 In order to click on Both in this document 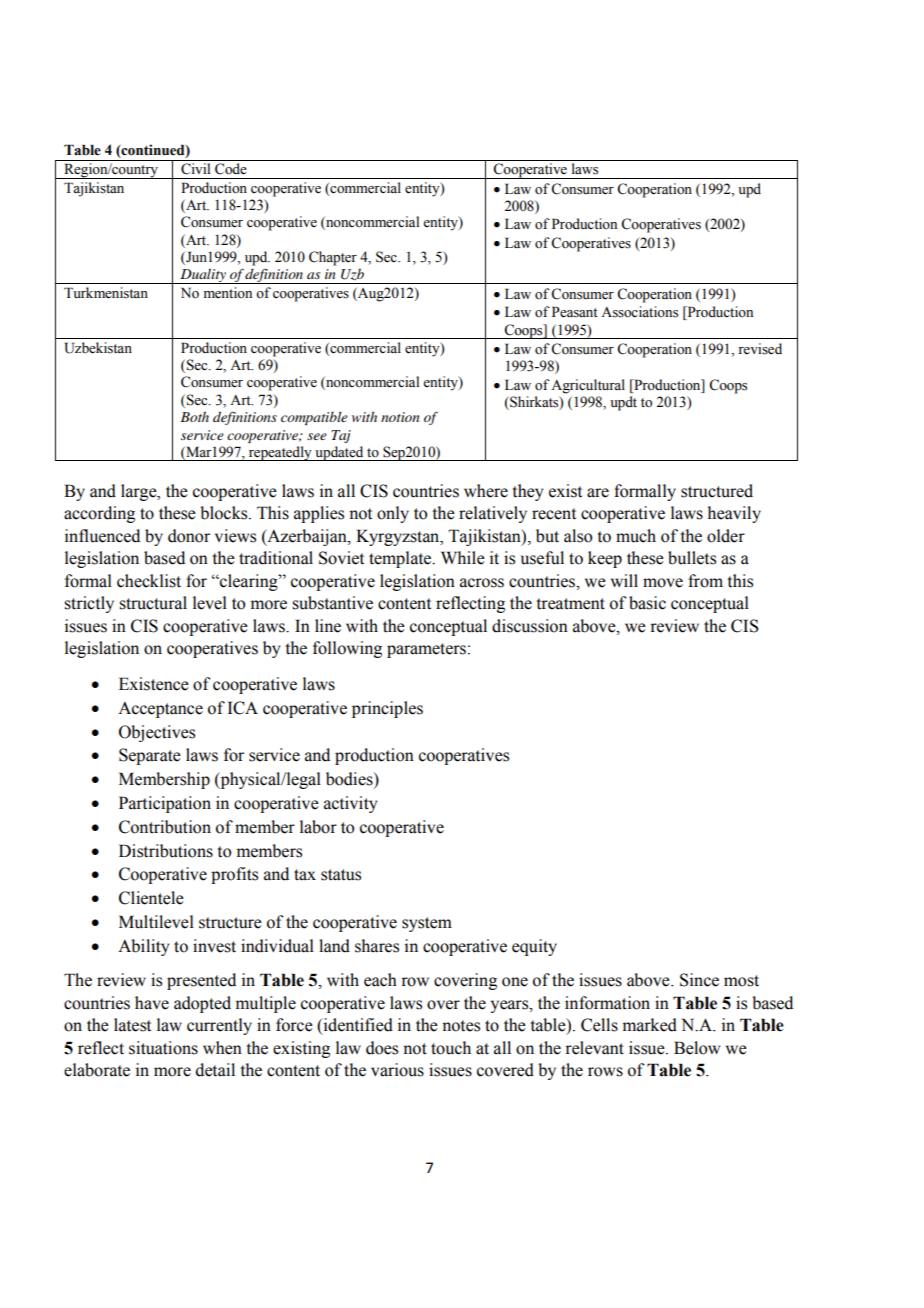, I will do `click(194, 416)`.
